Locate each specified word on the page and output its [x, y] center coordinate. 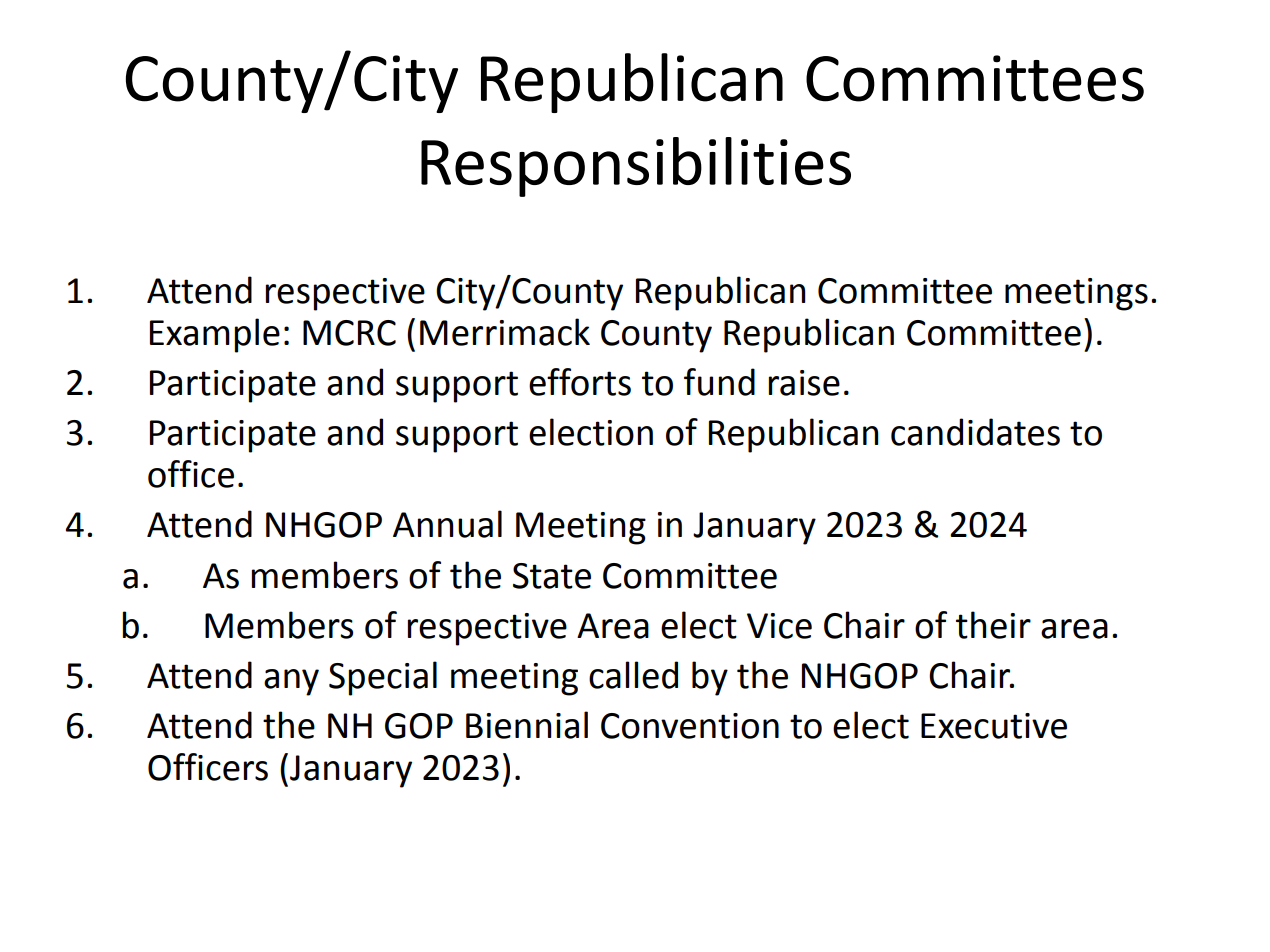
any [291, 682]
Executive [994, 726]
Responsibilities [636, 167]
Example [215, 335]
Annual [447, 524]
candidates [975, 432]
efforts [580, 382]
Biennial [527, 725]
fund [719, 382]
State [552, 576]
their [993, 625]
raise [804, 383]
